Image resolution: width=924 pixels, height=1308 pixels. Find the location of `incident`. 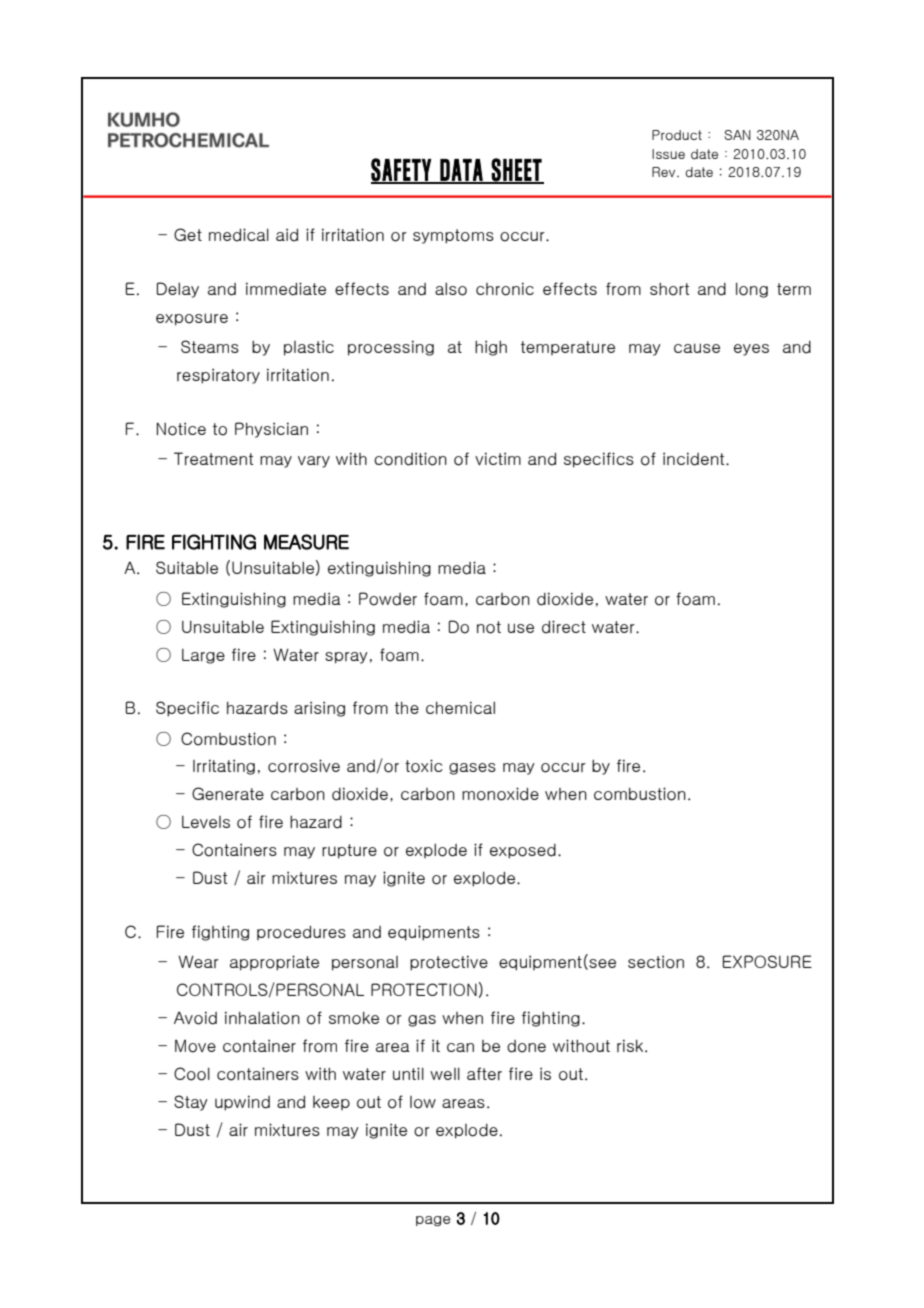

incident is located at coordinates (695, 459).
